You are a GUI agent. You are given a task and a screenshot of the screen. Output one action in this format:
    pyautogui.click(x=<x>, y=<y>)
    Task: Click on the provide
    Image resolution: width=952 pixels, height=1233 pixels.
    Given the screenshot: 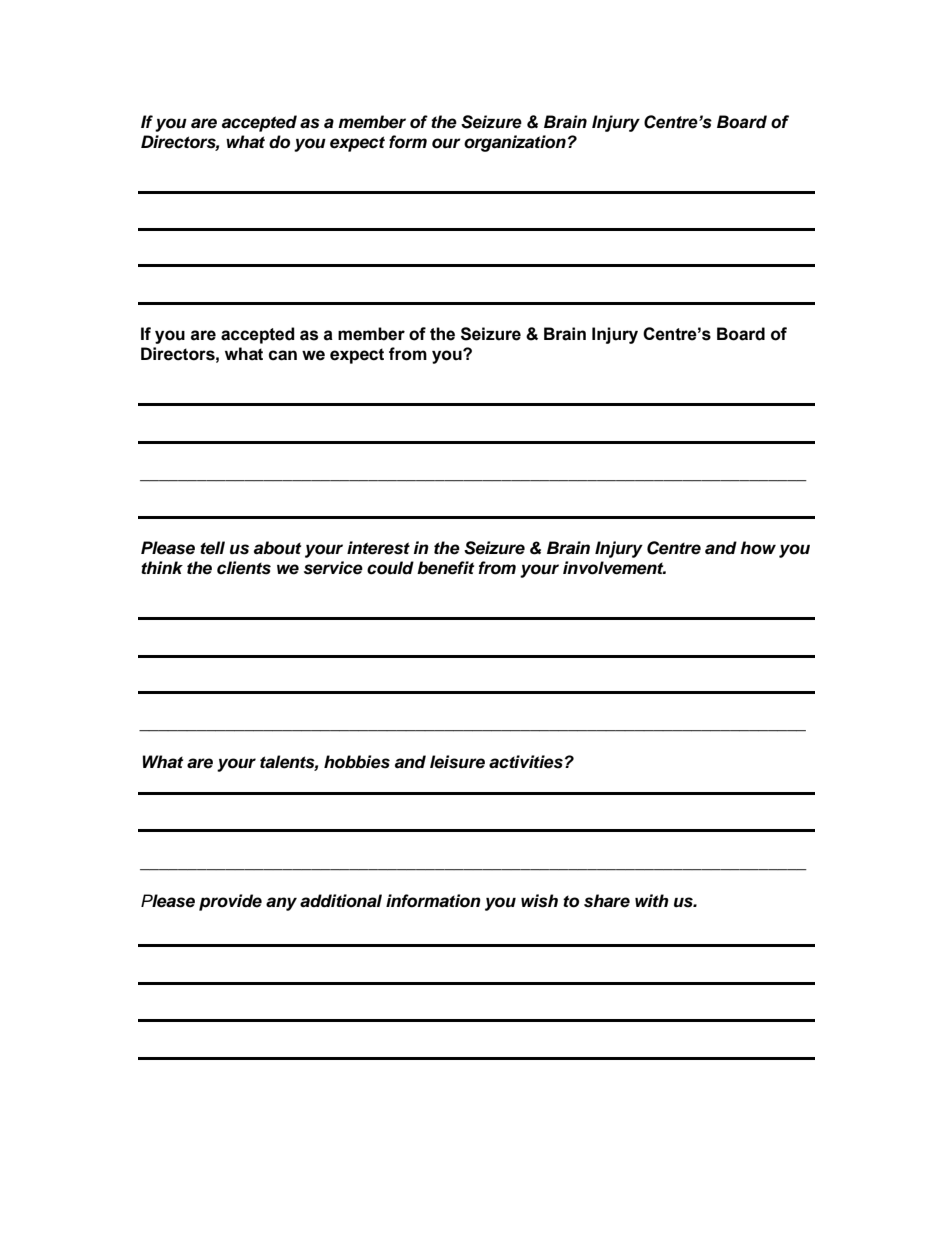 What is the action you would take?
    pyautogui.click(x=230, y=902)
